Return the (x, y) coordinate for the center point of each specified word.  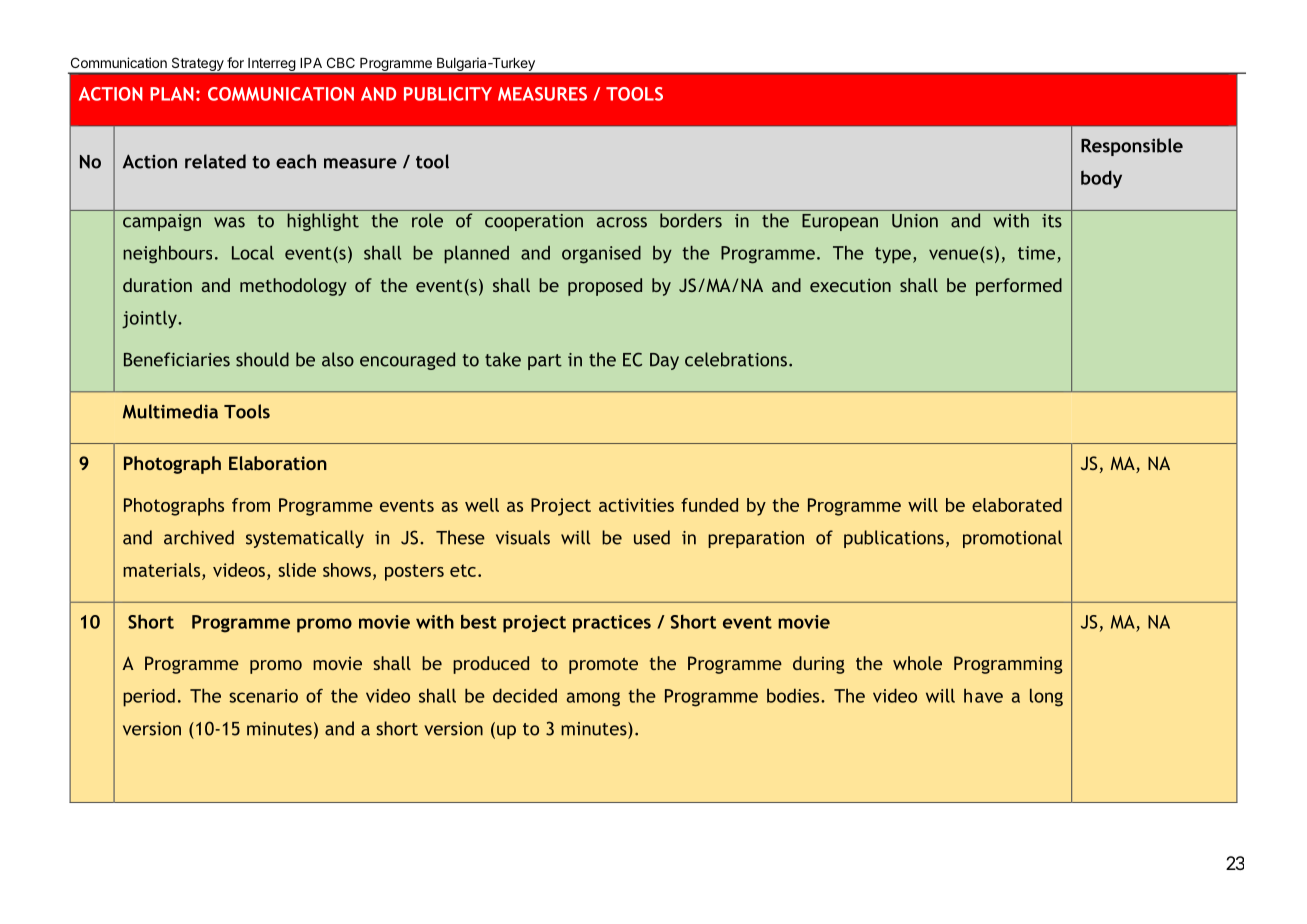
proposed (605, 287)
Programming (1008, 665)
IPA (311, 63)
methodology (293, 287)
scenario (263, 696)
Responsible (1132, 147)
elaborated (1017, 505)
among (593, 699)
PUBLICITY (448, 94)
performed (1019, 287)
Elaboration (278, 463)
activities (636, 505)
